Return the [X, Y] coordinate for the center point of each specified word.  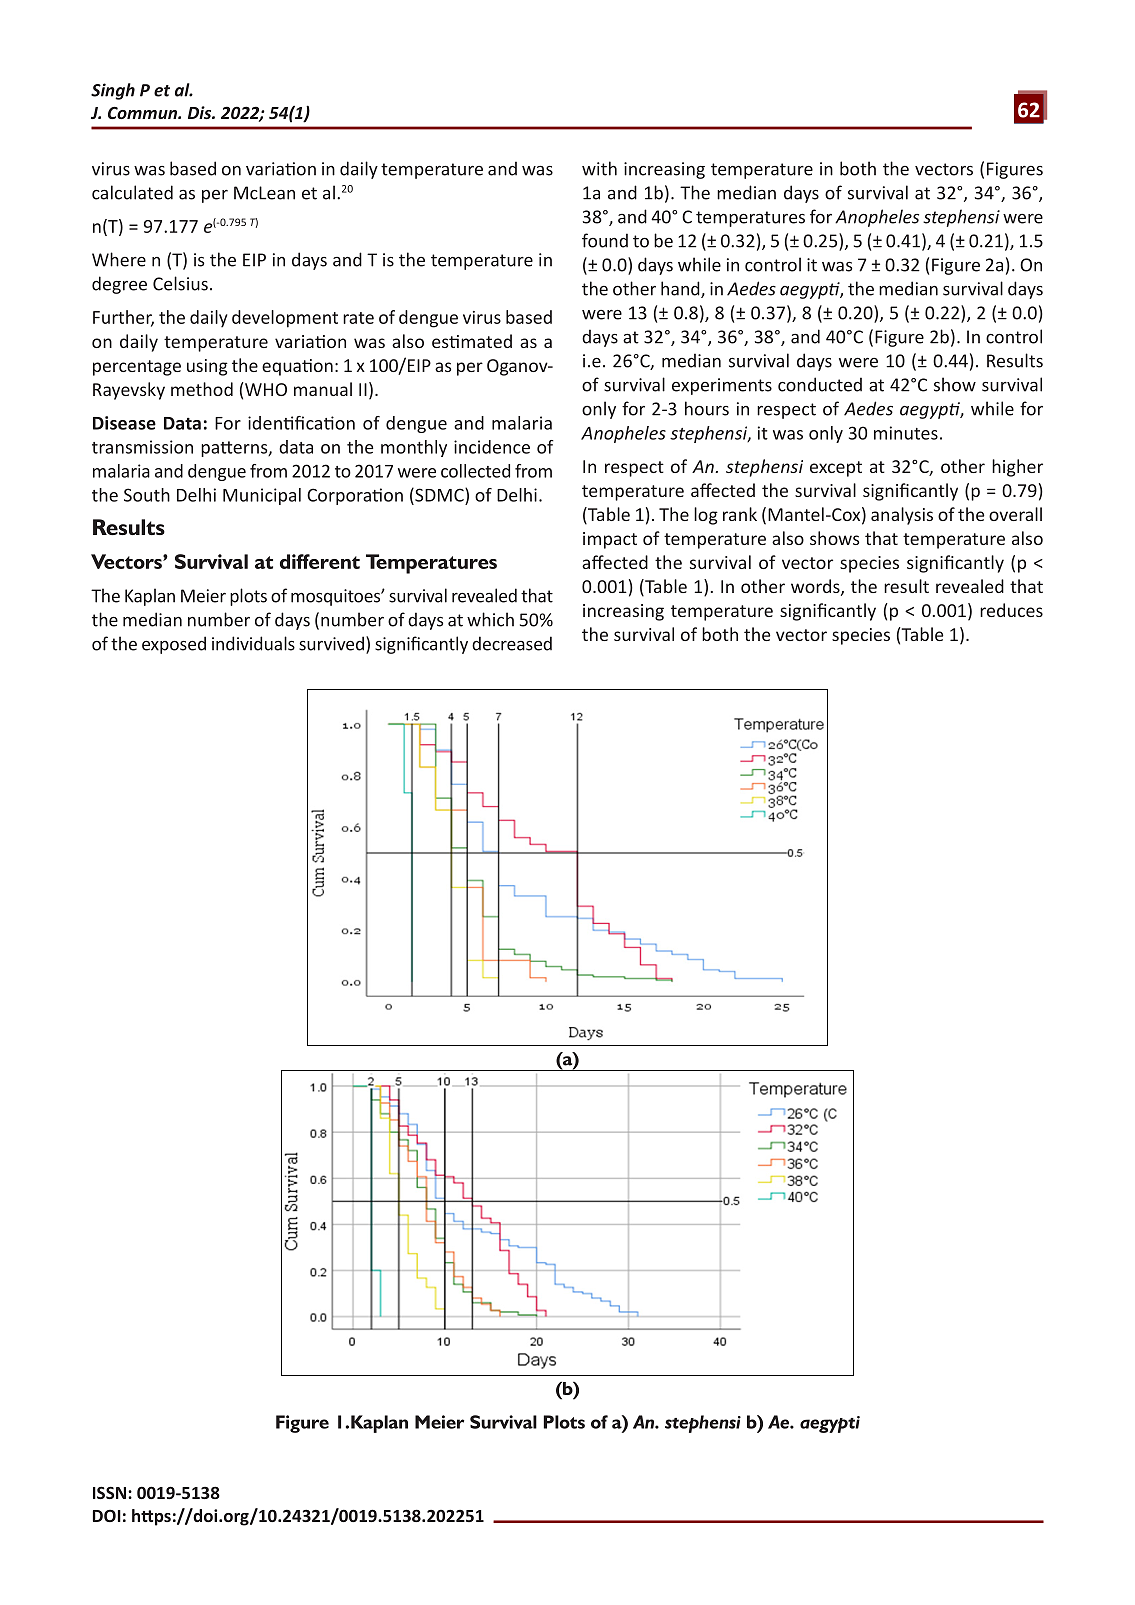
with [599, 168]
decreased [512, 643]
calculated [132, 192]
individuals [253, 643]
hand [681, 289]
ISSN [109, 1492]
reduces [1011, 610]
